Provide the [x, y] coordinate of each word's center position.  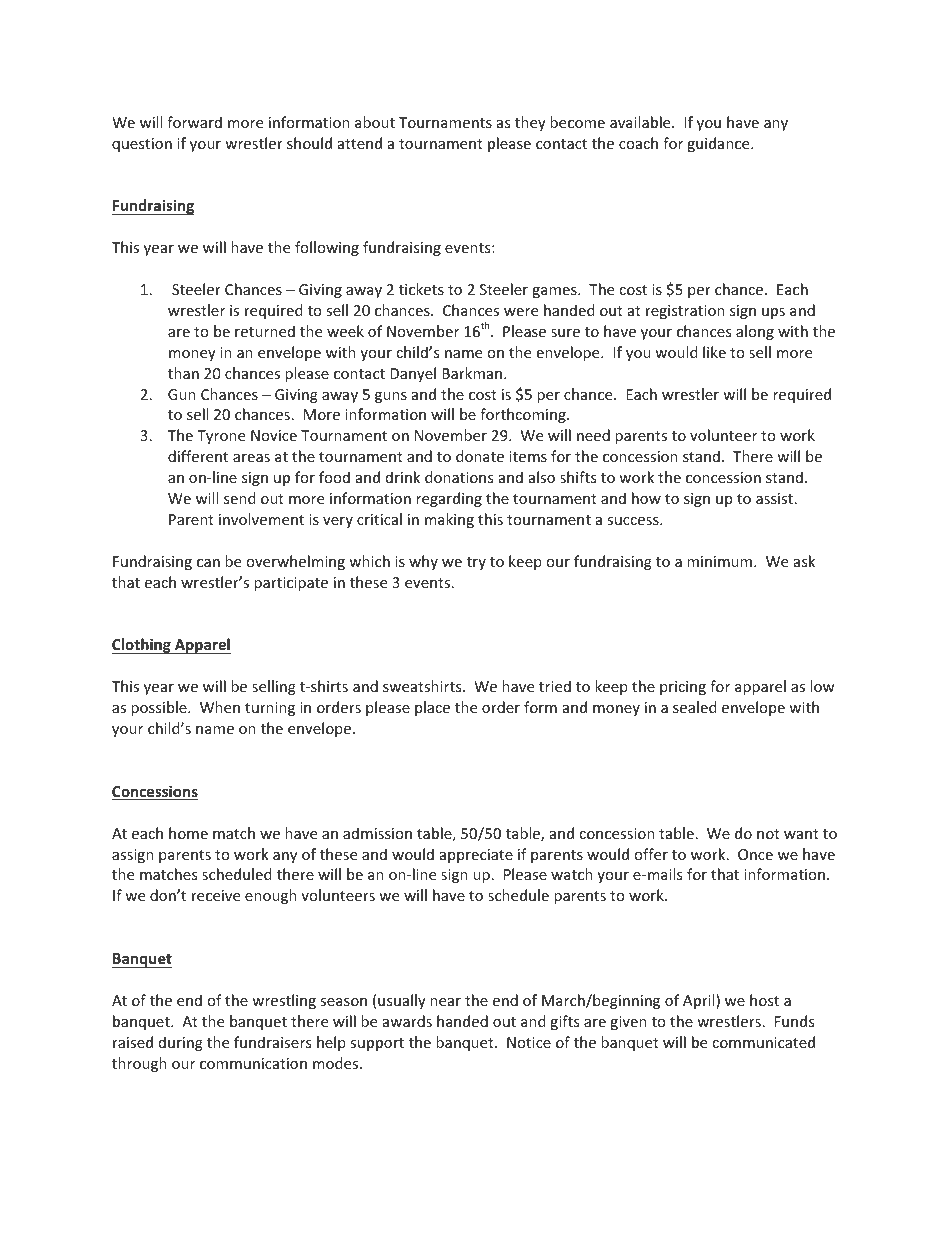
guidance [719, 144]
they [530, 123]
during [181, 1043]
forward [194, 122]
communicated [763, 1042]
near [445, 1002]
